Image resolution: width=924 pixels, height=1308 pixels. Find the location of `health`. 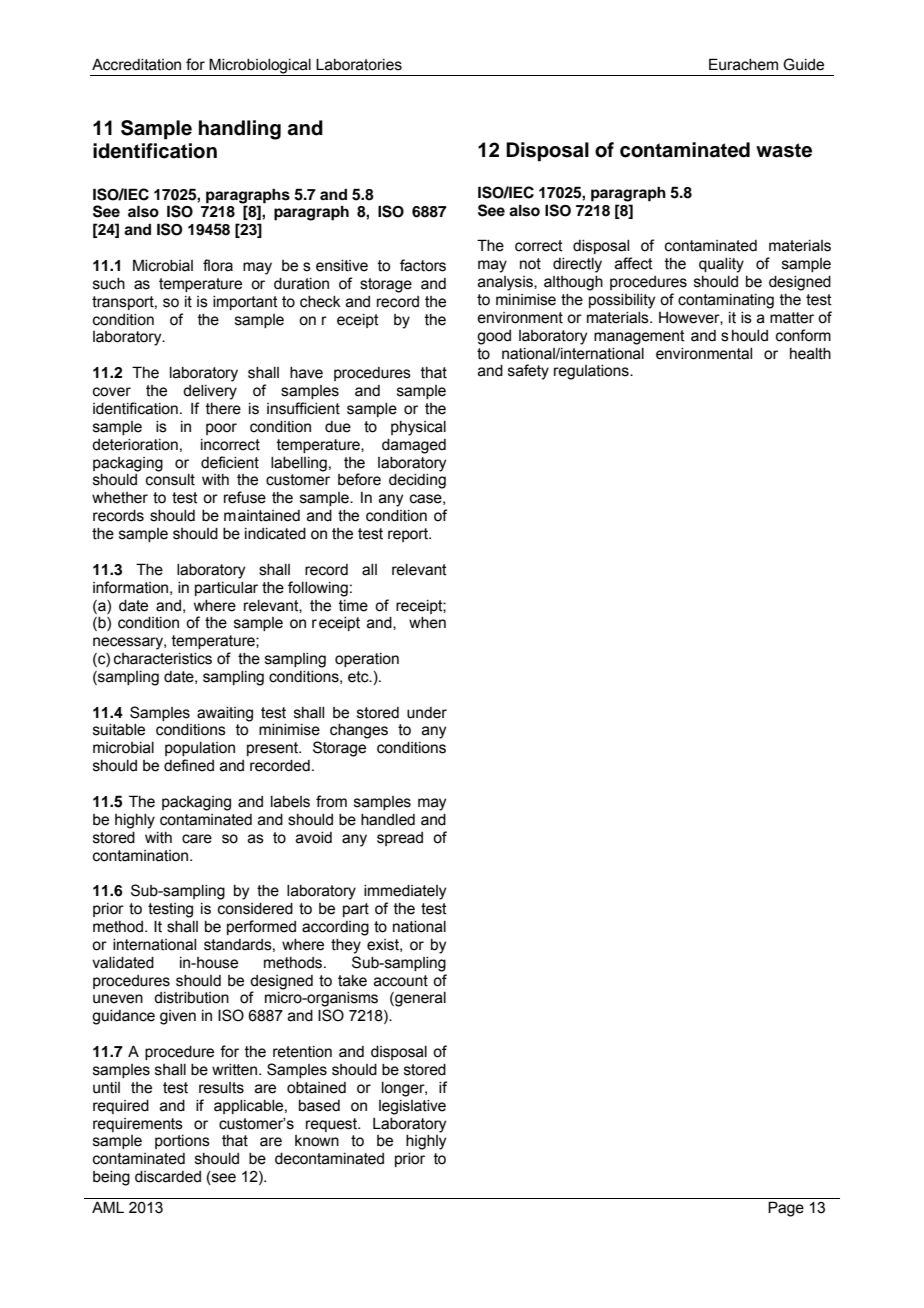

health is located at coordinates (810, 354).
